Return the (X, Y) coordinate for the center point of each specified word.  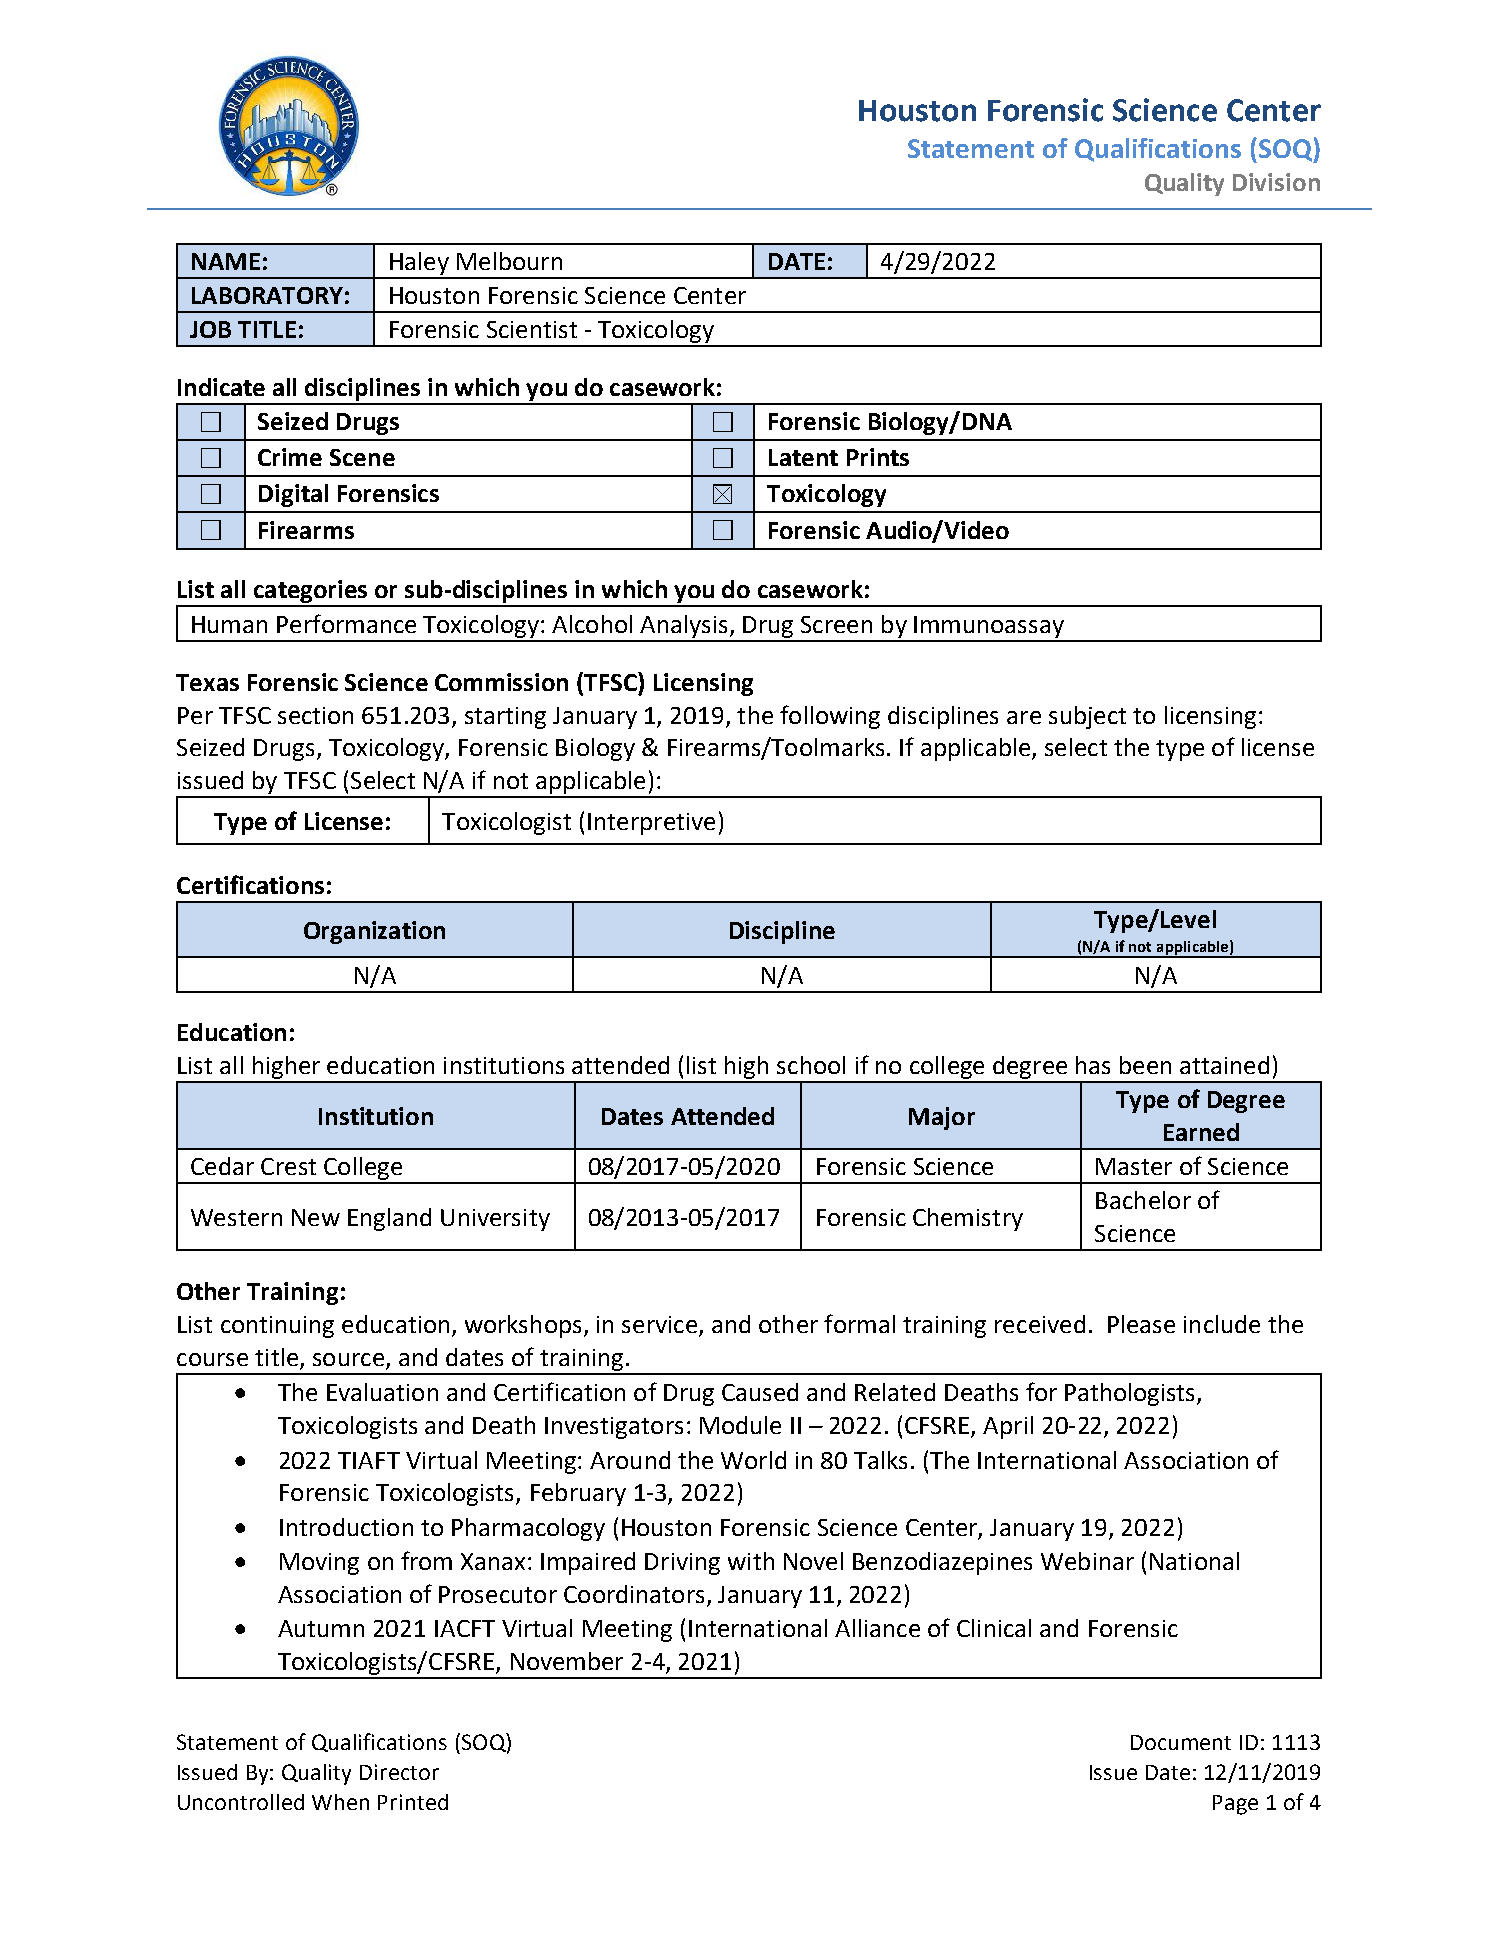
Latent (803, 457)
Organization (374, 932)
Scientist (532, 329)
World (753, 1460)
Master (1134, 1166)
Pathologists (1131, 1394)
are (1024, 717)
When (340, 1802)
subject (1087, 717)
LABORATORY (267, 295)
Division (1276, 182)
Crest (288, 1166)
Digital (293, 495)
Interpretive (651, 824)
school (811, 1065)
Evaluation (382, 1392)
